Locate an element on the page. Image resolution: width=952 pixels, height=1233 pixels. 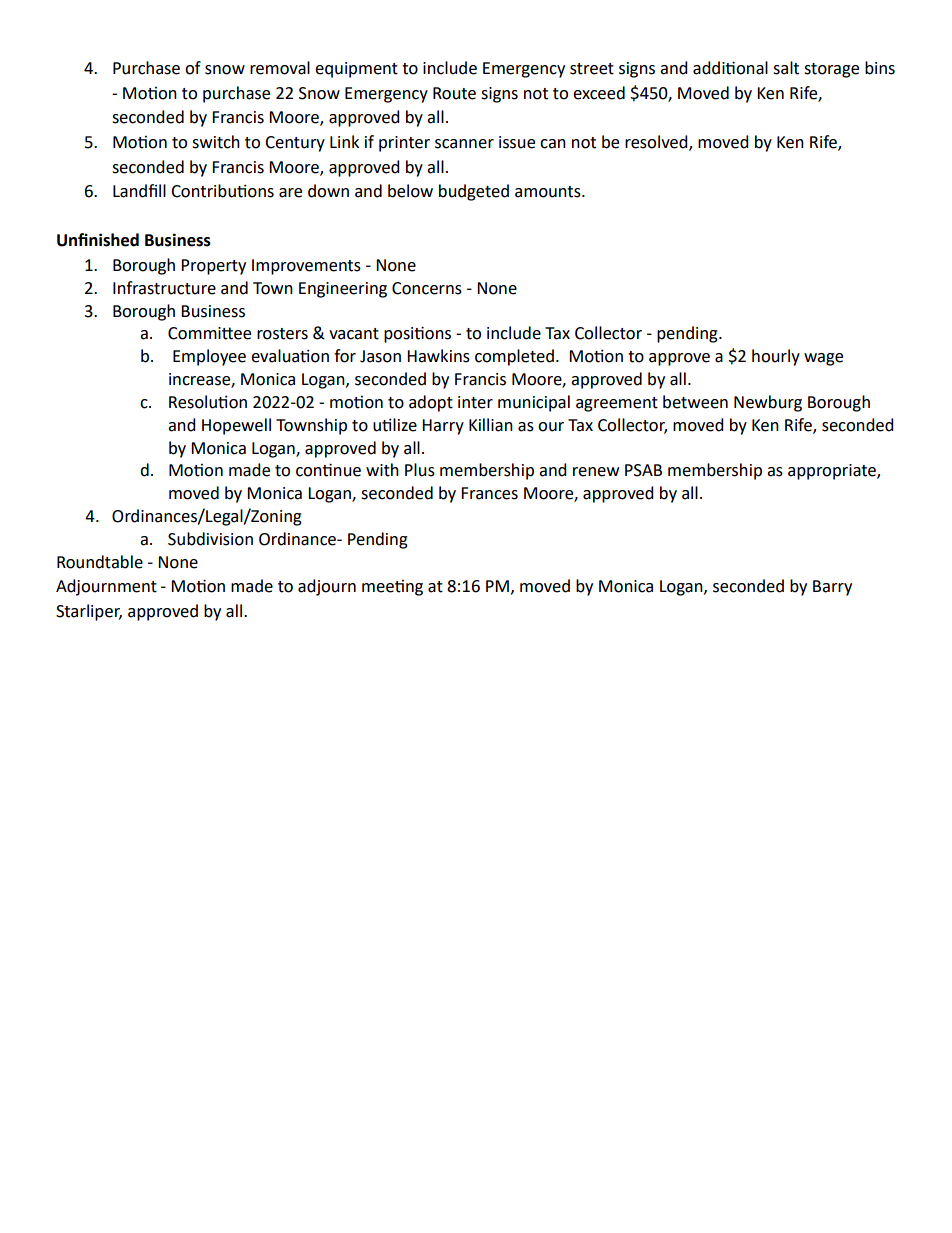
Route is located at coordinates (454, 93).
